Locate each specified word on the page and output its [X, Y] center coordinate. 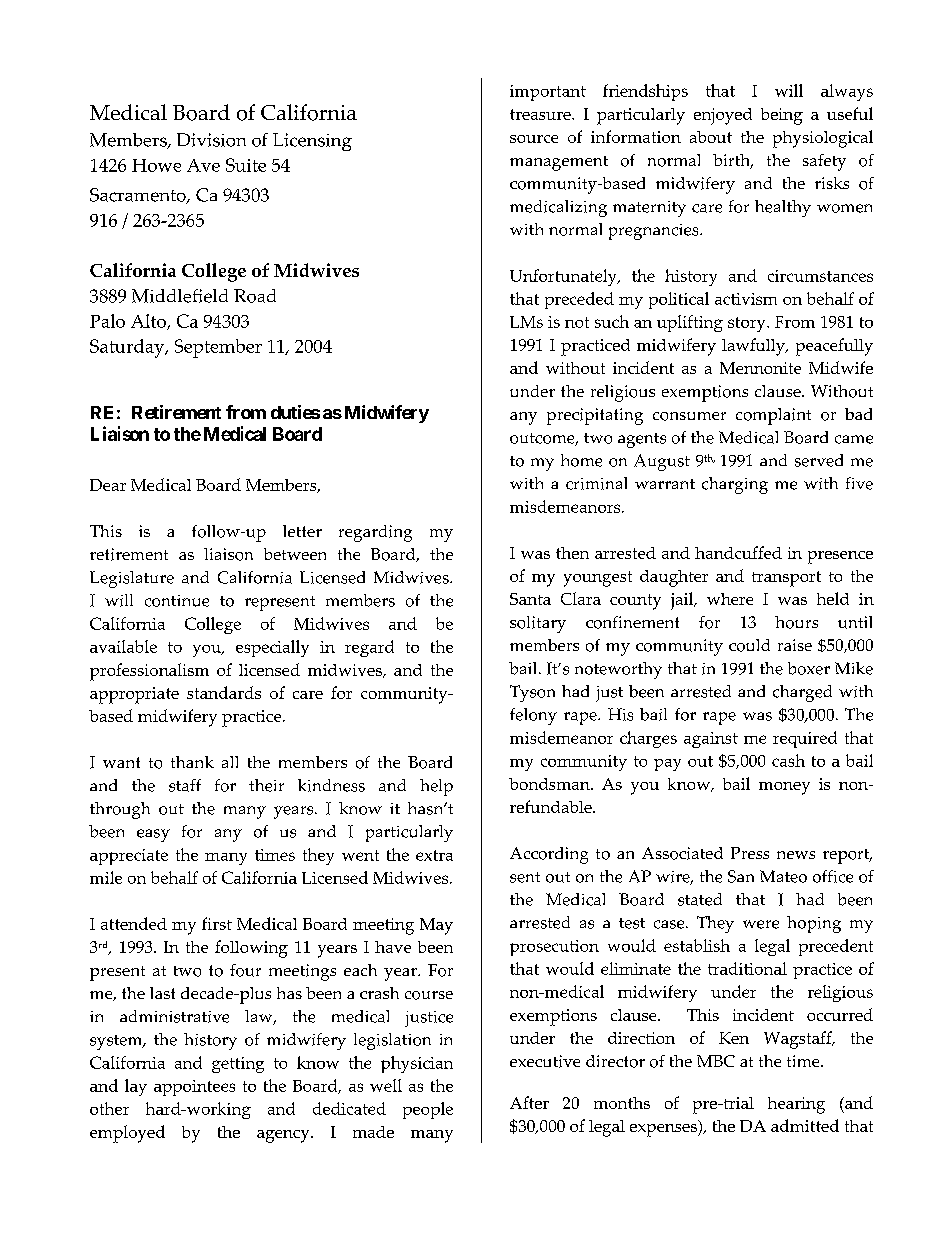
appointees [194, 1088]
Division [211, 140]
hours [796, 622]
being [782, 116]
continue [177, 601]
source [534, 139]
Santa [530, 599]
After [529, 1102]
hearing [796, 1105]
